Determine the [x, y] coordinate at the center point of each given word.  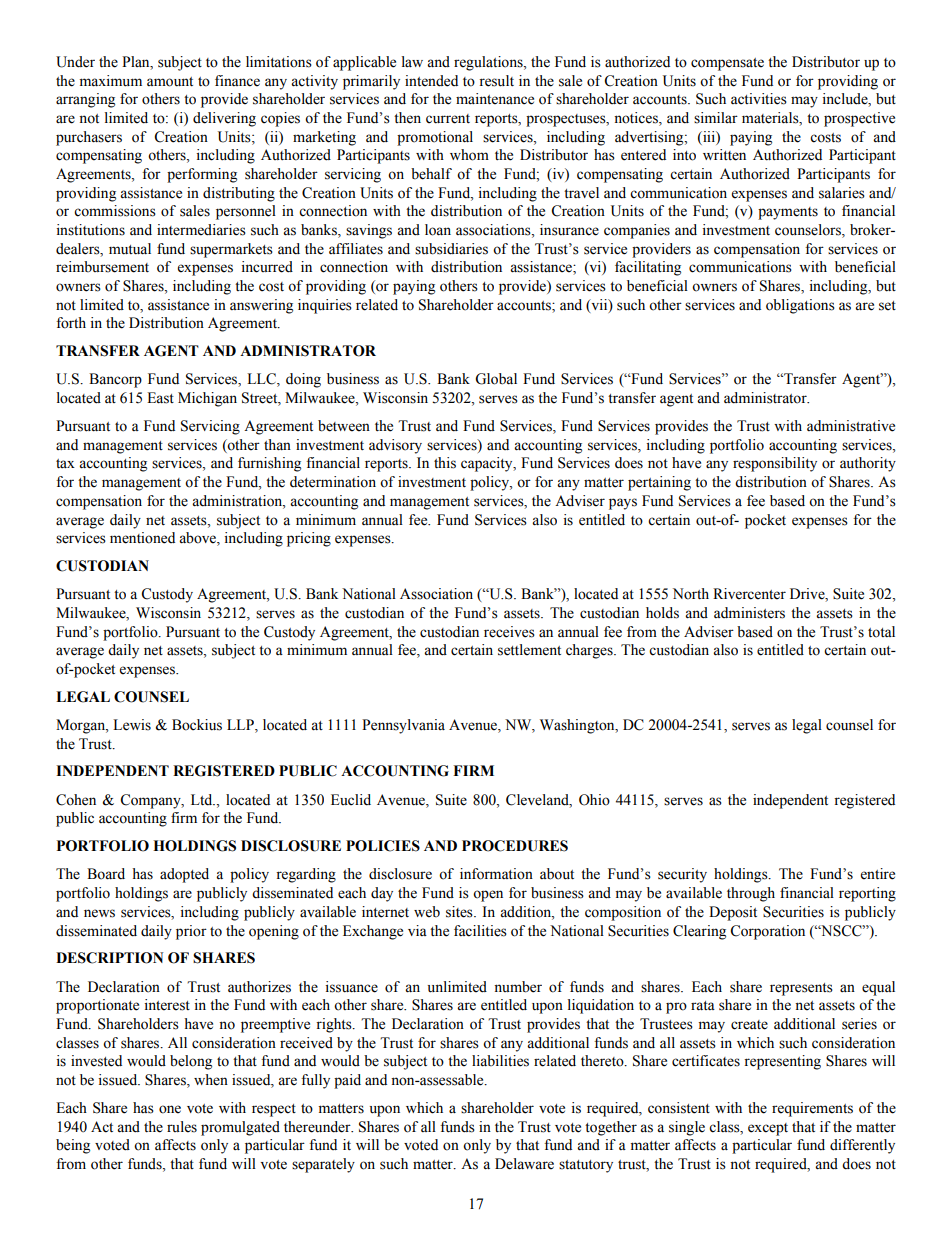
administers [749, 613]
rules [182, 1127]
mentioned [142, 538]
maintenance [495, 99]
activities [759, 99]
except [768, 1129]
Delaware [524, 1164]
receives [509, 632]
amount [170, 82]
